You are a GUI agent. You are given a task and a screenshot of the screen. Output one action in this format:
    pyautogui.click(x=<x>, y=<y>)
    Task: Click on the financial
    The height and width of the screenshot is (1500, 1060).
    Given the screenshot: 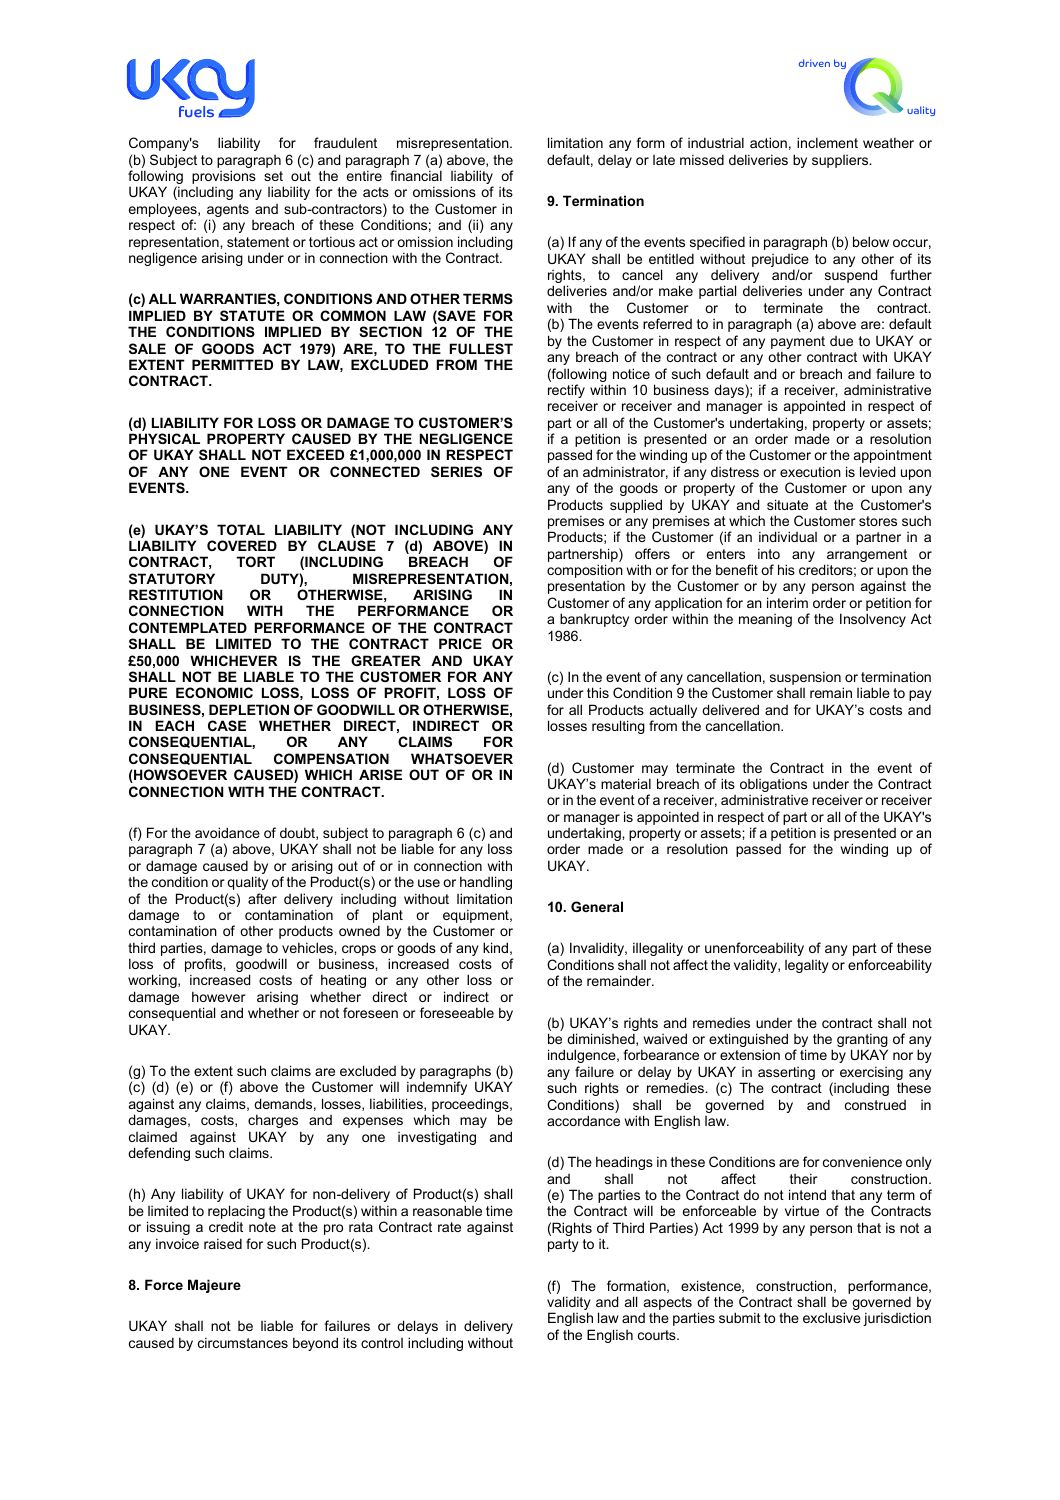 What is the action you would take?
    pyautogui.click(x=416, y=175)
